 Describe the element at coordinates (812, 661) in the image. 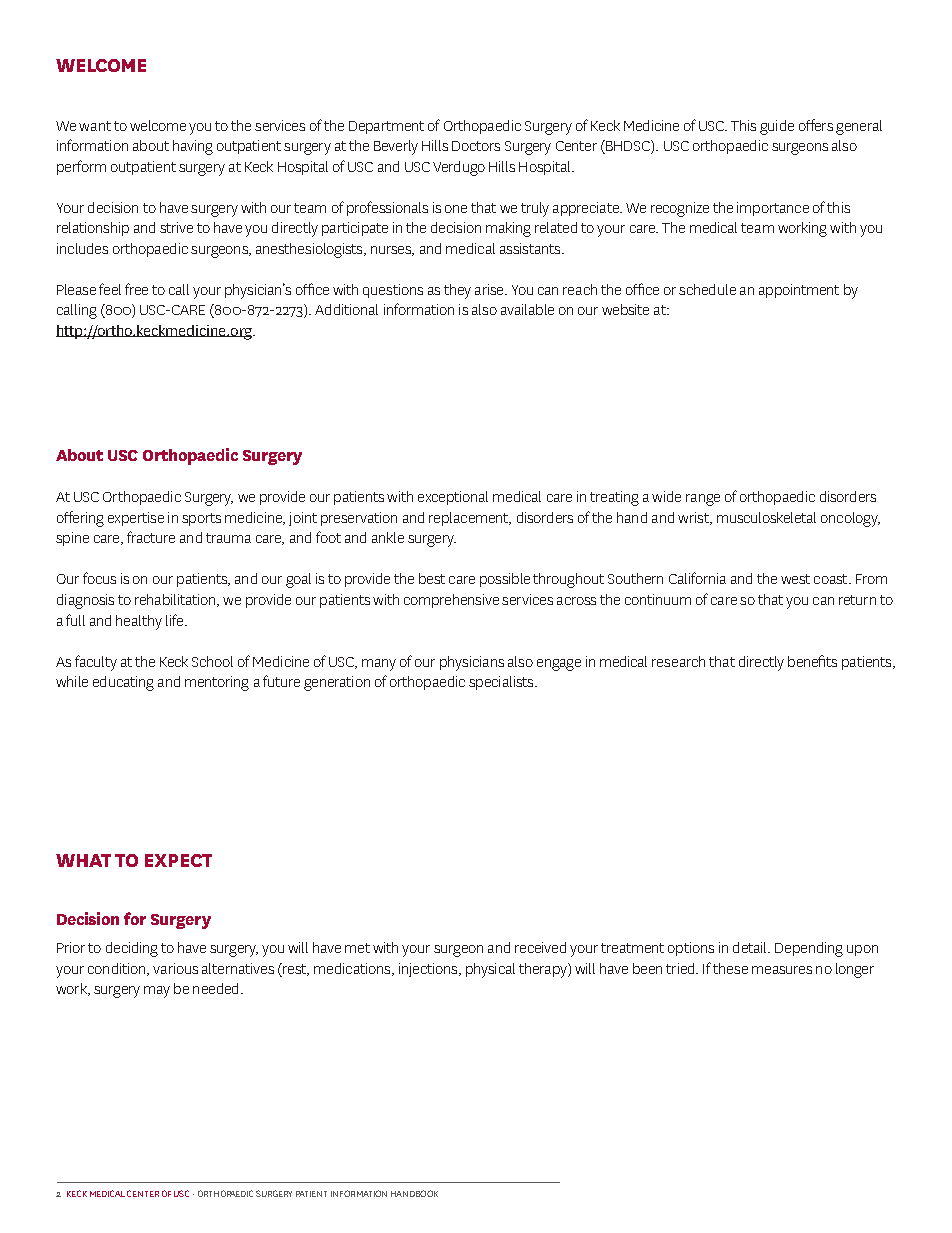

I see `benefits` at that location.
